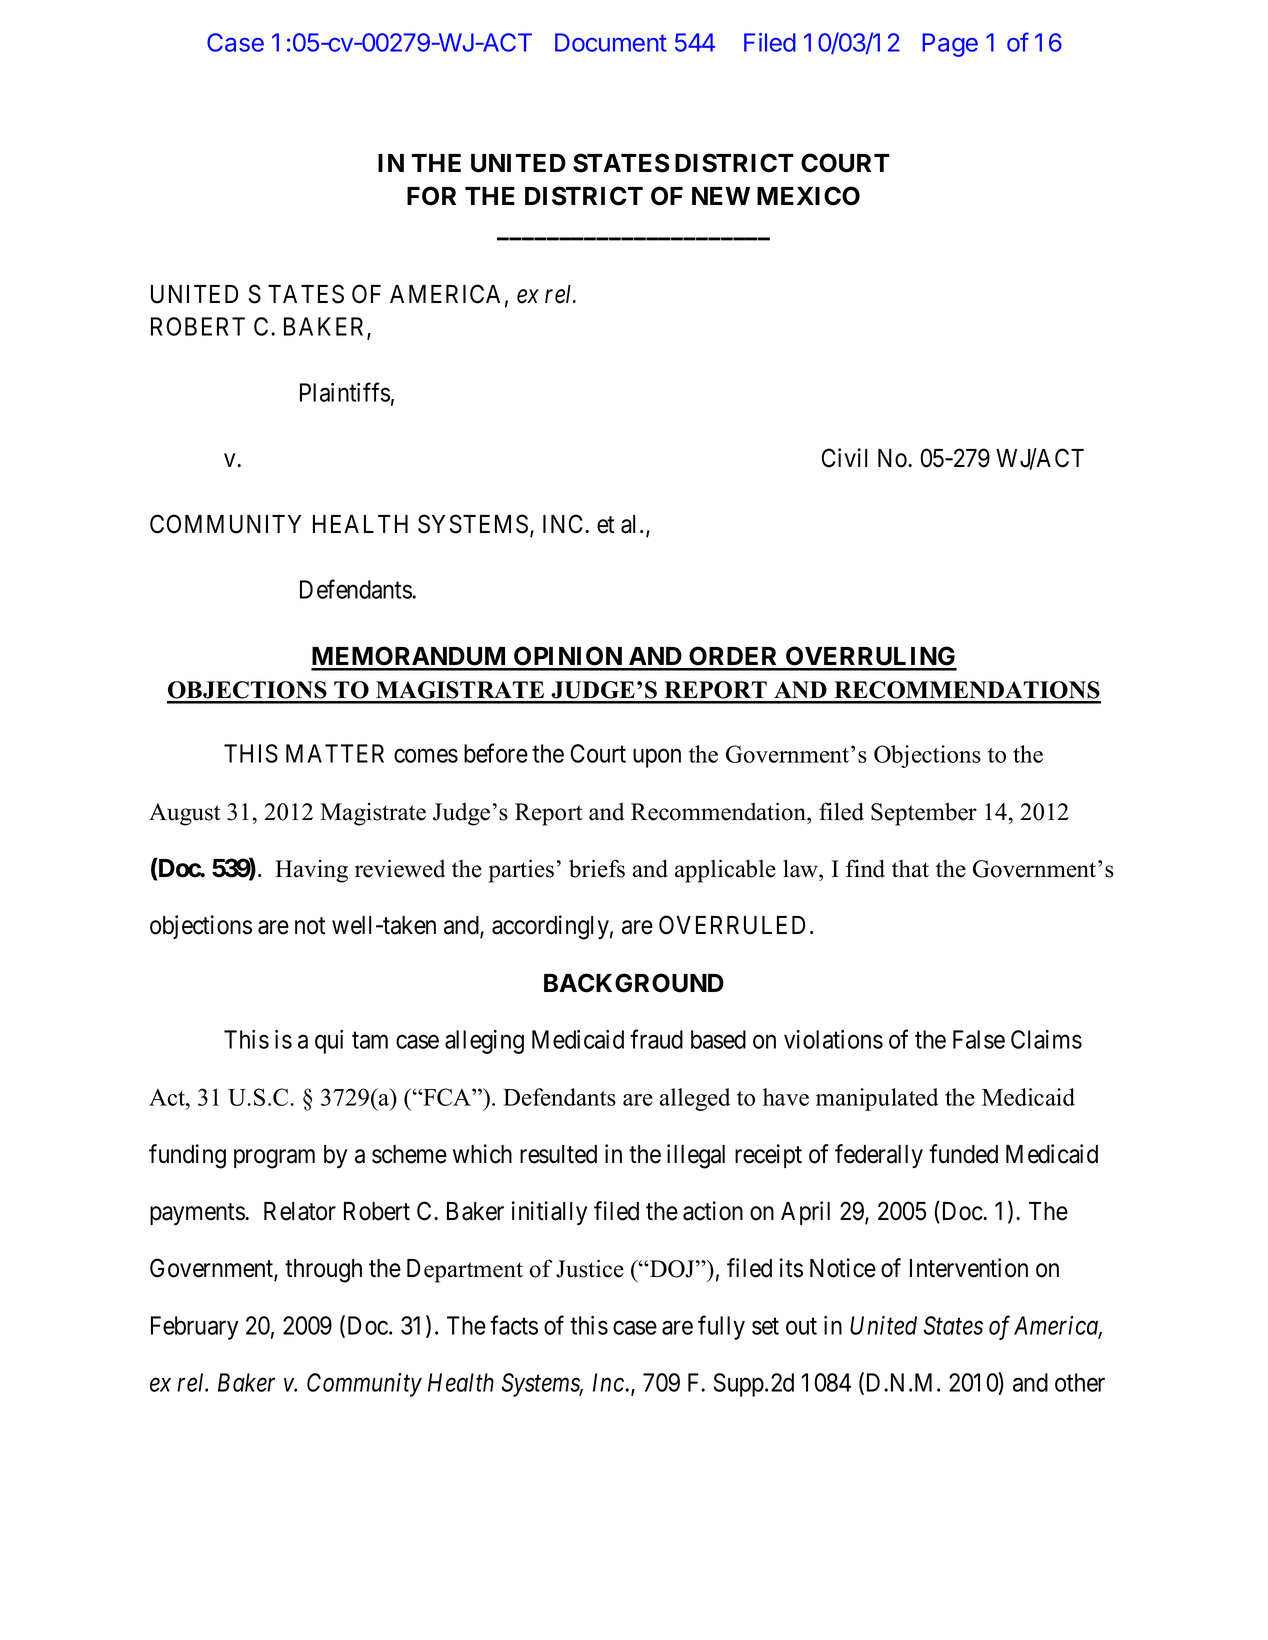 The image size is (1268, 1640). I want to click on Document, so click(611, 42).
